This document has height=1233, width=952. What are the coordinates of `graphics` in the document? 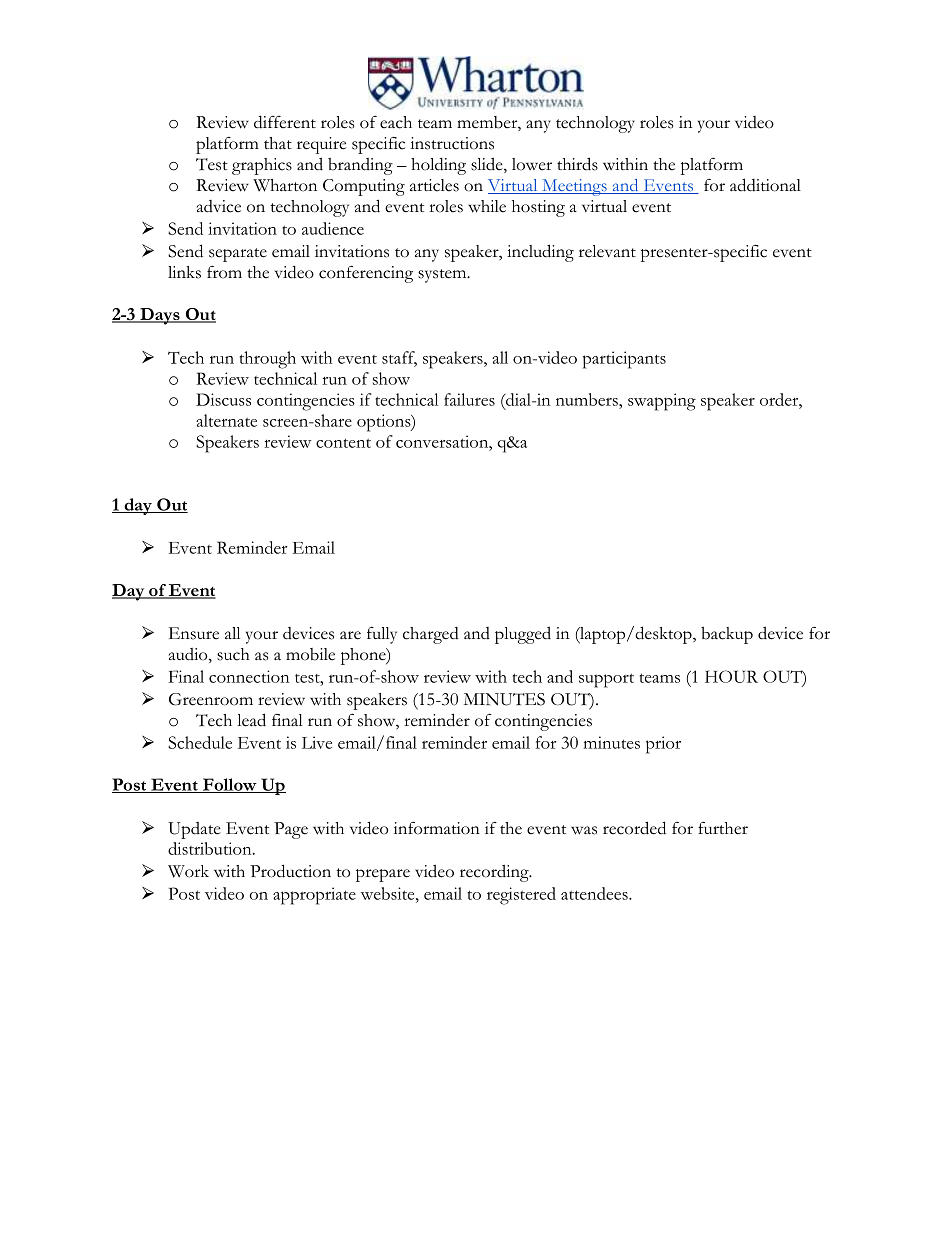 It's located at (262, 166).
